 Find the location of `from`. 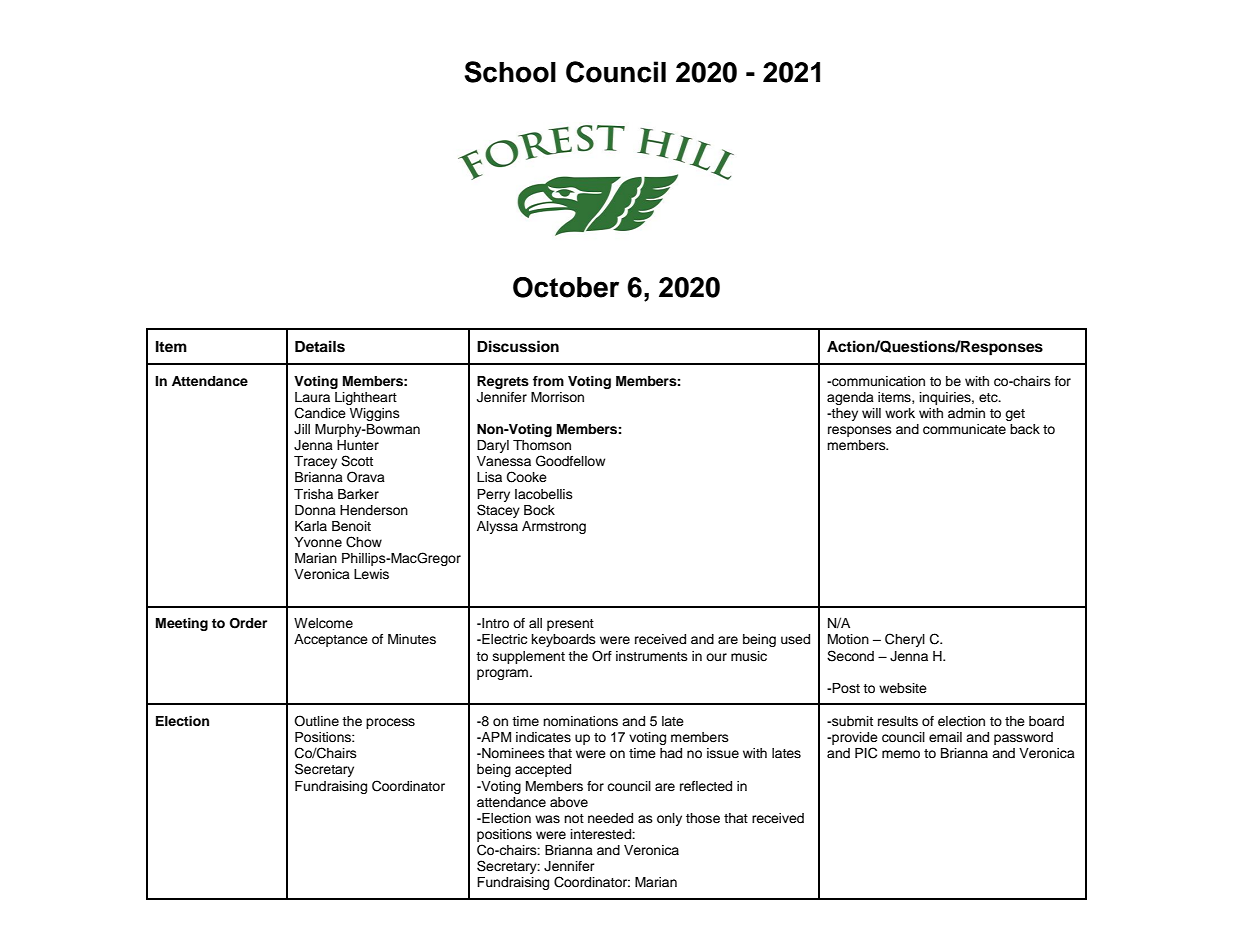

from is located at coordinates (548, 381).
